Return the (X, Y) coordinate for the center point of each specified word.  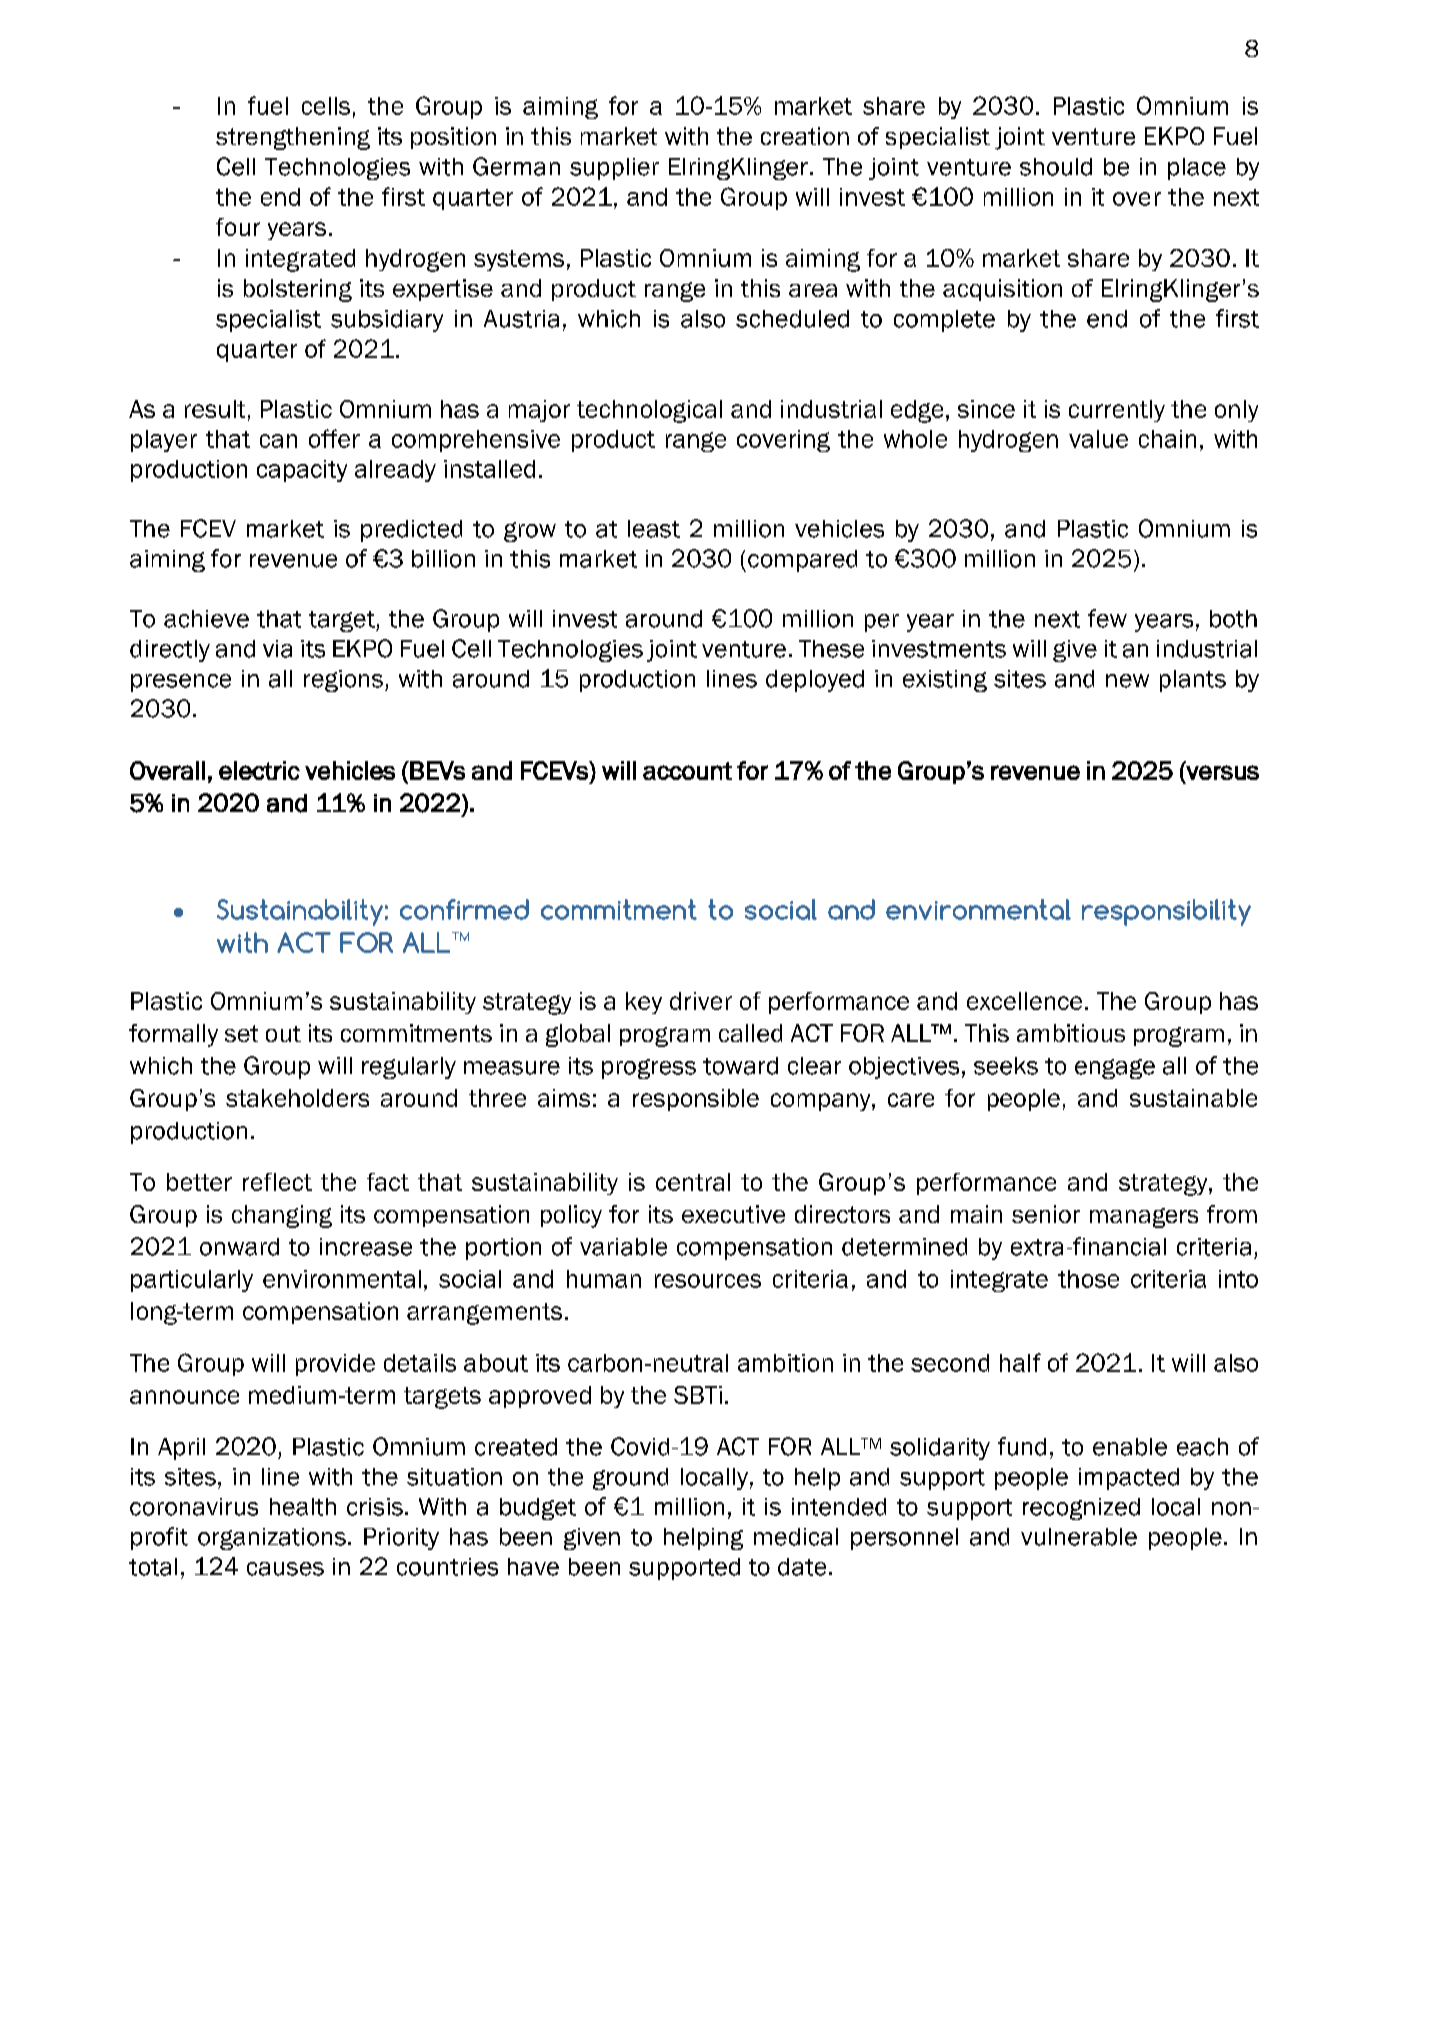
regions (343, 681)
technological (649, 411)
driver (701, 1001)
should (1056, 167)
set (241, 1033)
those (1088, 1279)
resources (708, 1281)
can (278, 441)
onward (239, 1247)
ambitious (1071, 1033)
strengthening (293, 138)
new (1127, 681)
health (303, 1507)
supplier (614, 169)
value (1098, 439)
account (687, 771)
